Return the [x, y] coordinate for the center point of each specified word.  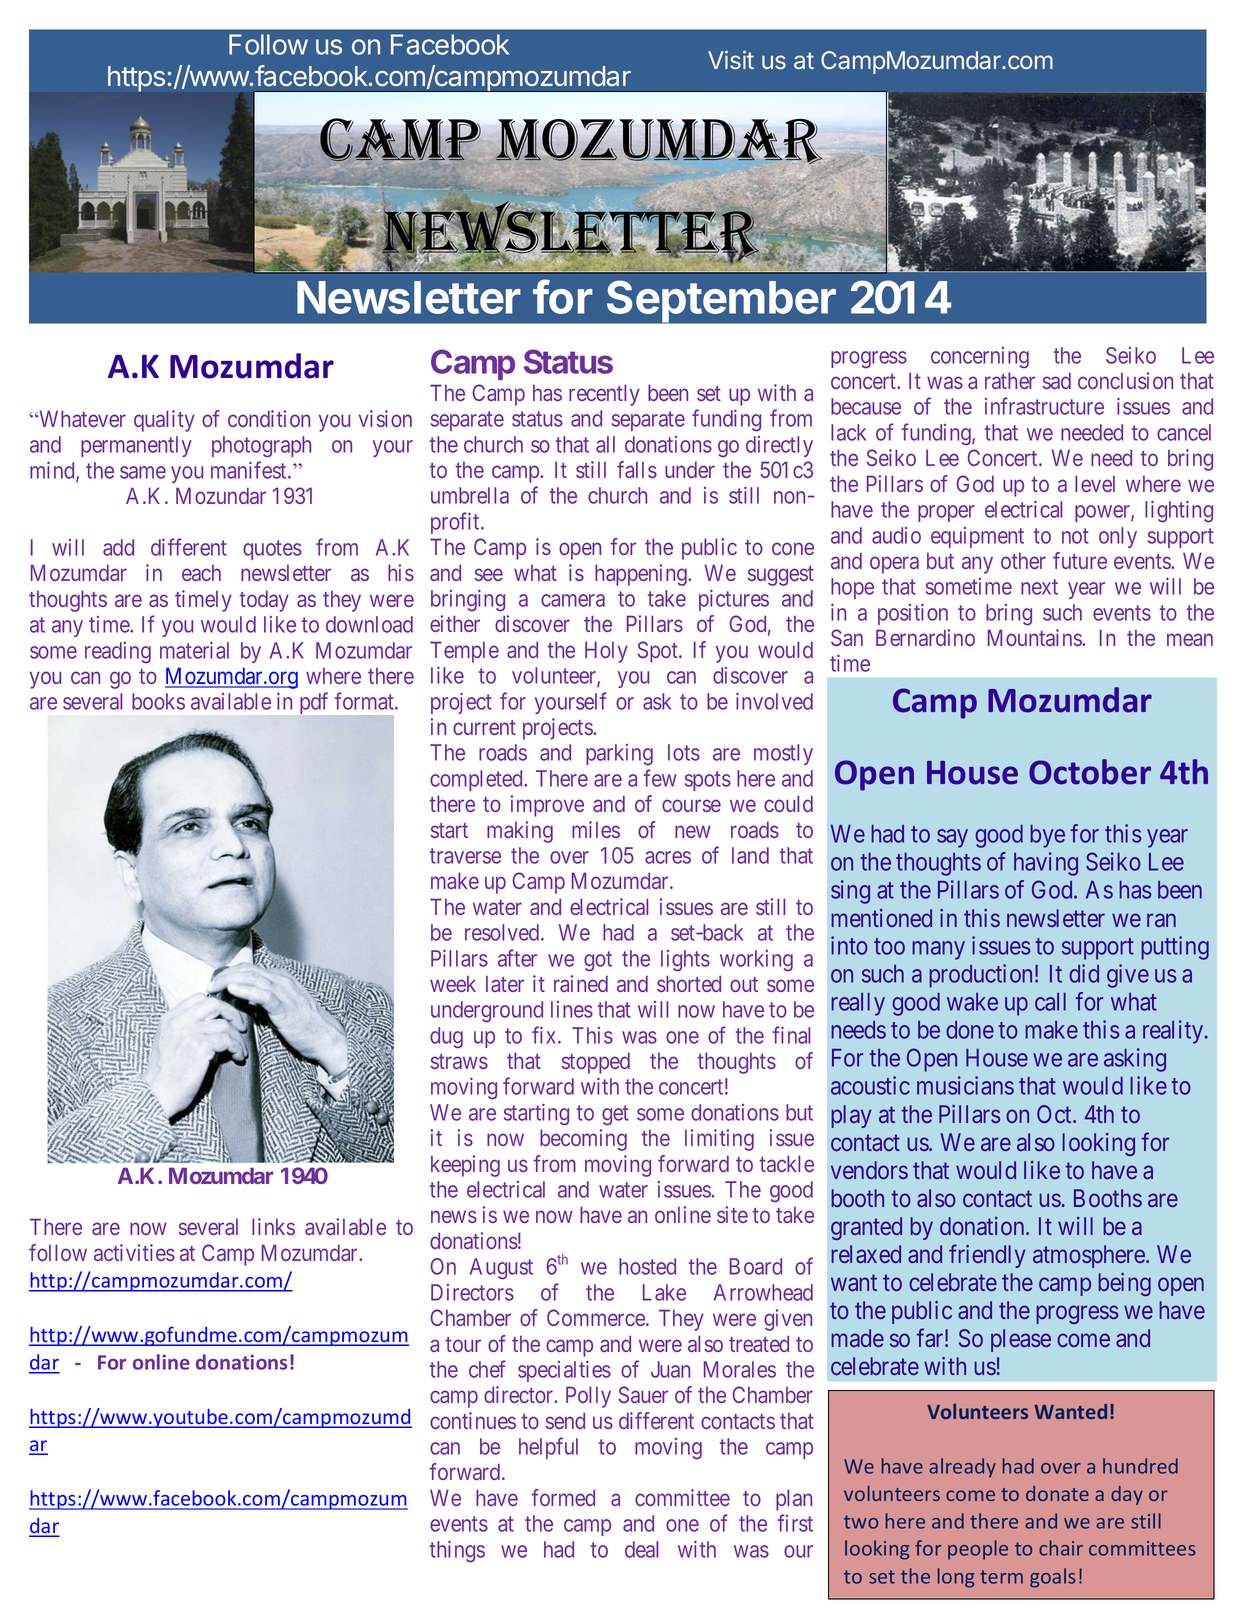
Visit [731, 60]
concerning [980, 357]
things [457, 1552]
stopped [596, 1063]
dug [446, 1037]
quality [164, 421]
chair [1061, 1548]
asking [1135, 1060]
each [201, 573]
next [1039, 587]
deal [641, 1549]
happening [642, 575]
